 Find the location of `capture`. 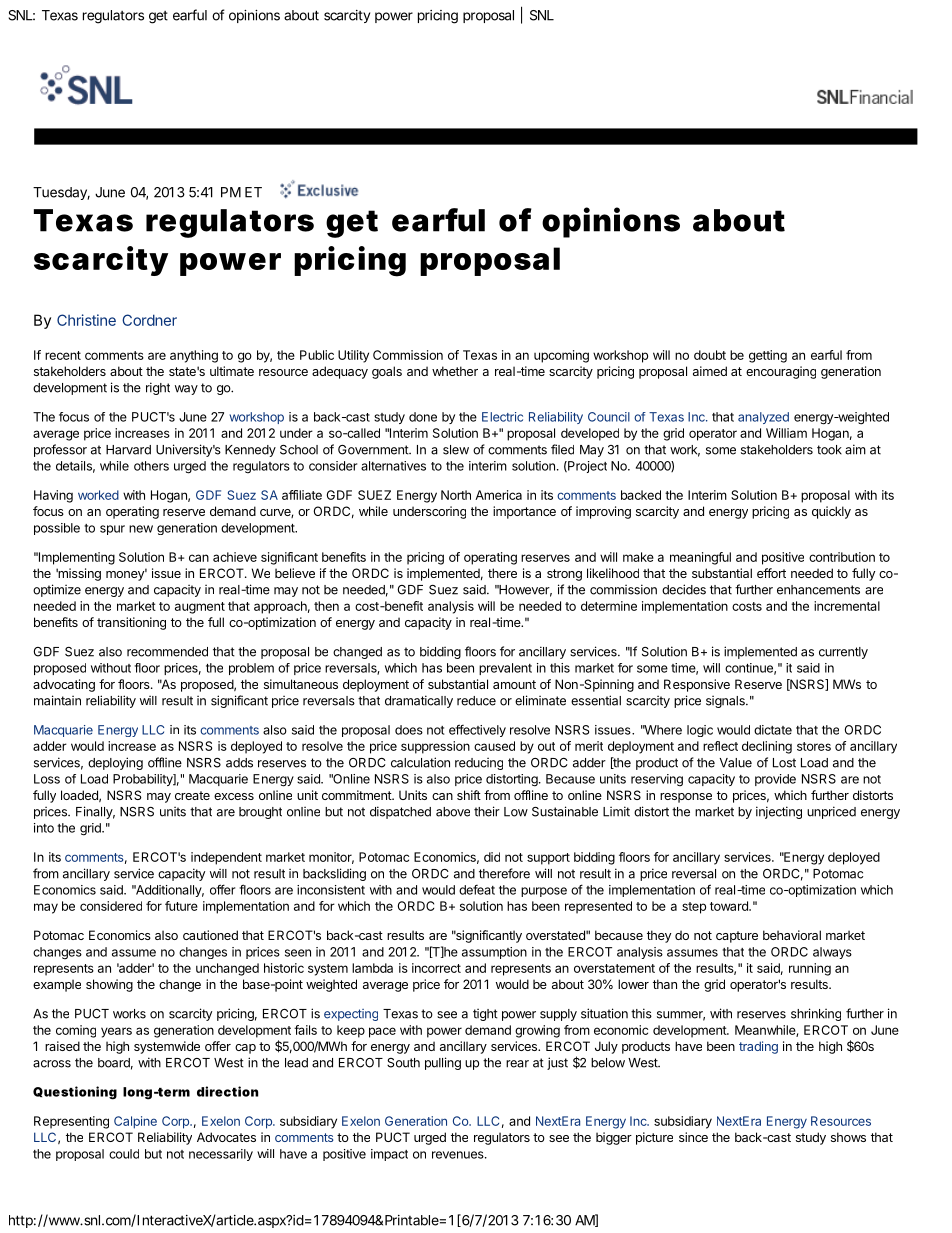

capture is located at coordinates (737, 937).
